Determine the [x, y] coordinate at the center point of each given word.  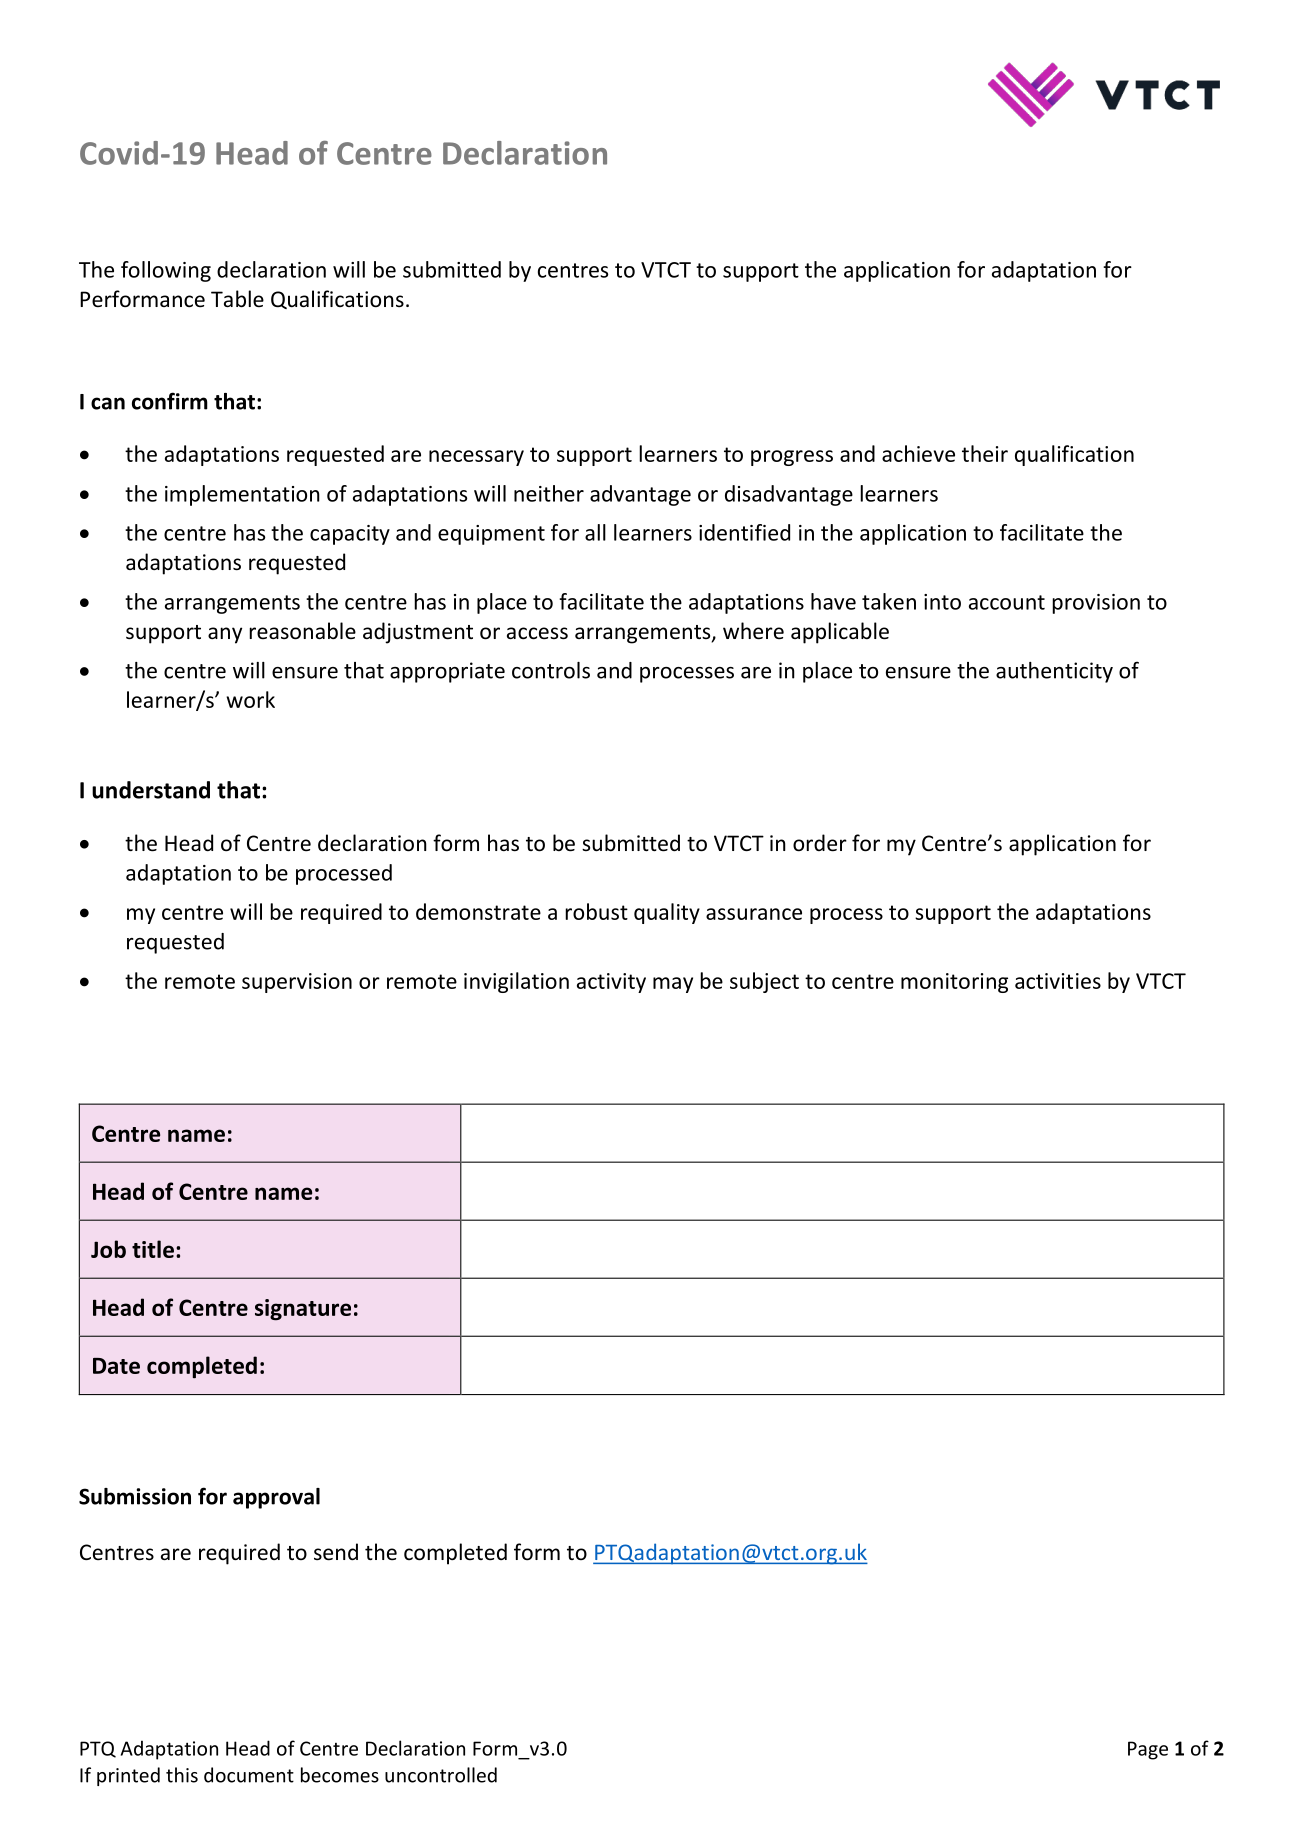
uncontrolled [441, 1775]
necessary [476, 458]
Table [237, 299]
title [153, 1249]
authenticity [1054, 672]
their [985, 453]
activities [1058, 981]
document [249, 1775]
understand [151, 790]
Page [1148, 1750]
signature [303, 1310]
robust [596, 911]
